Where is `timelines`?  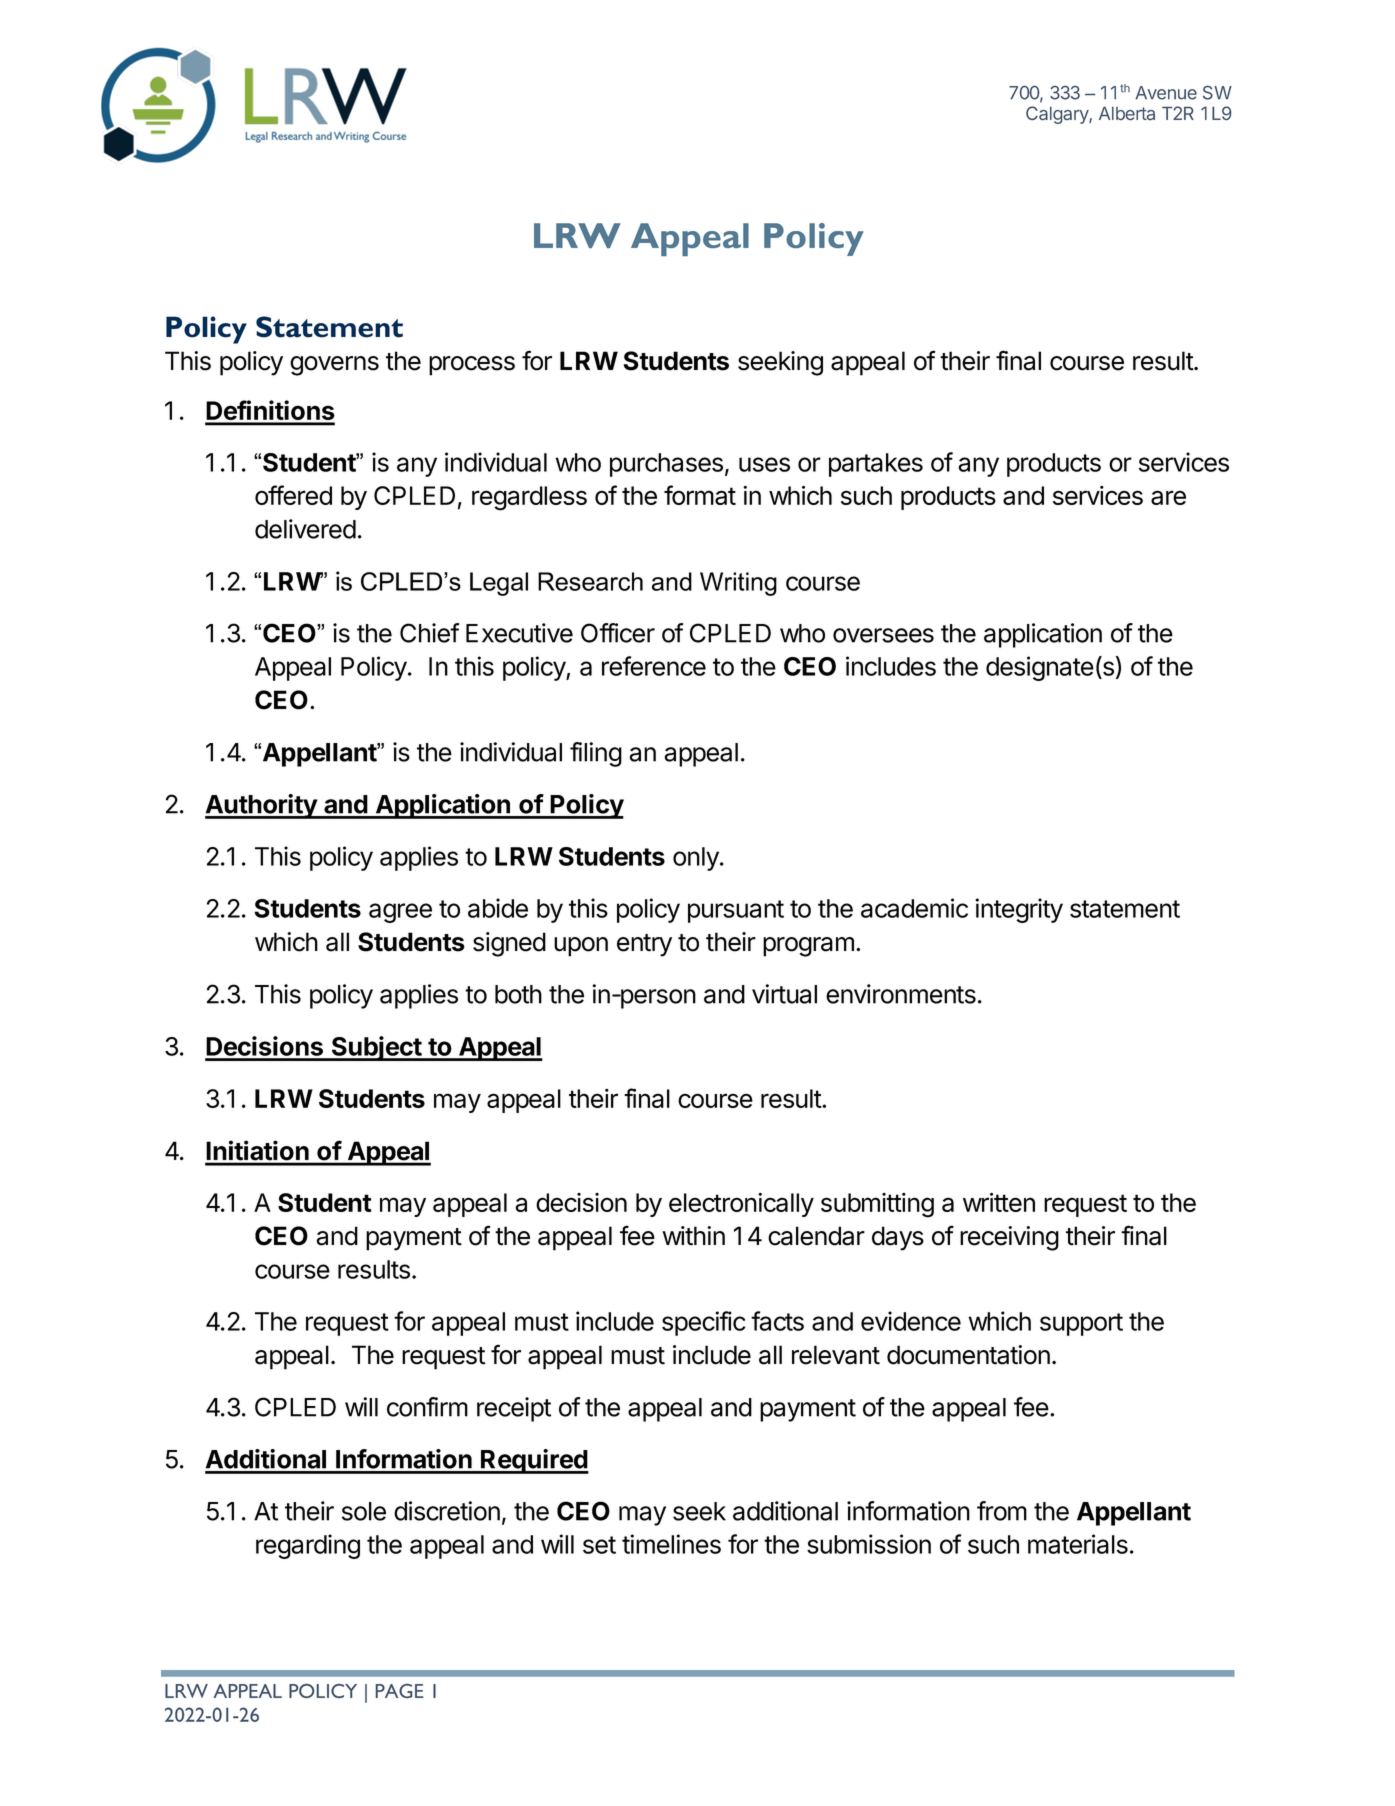
timelines is located at coordinates (671, 1544).
